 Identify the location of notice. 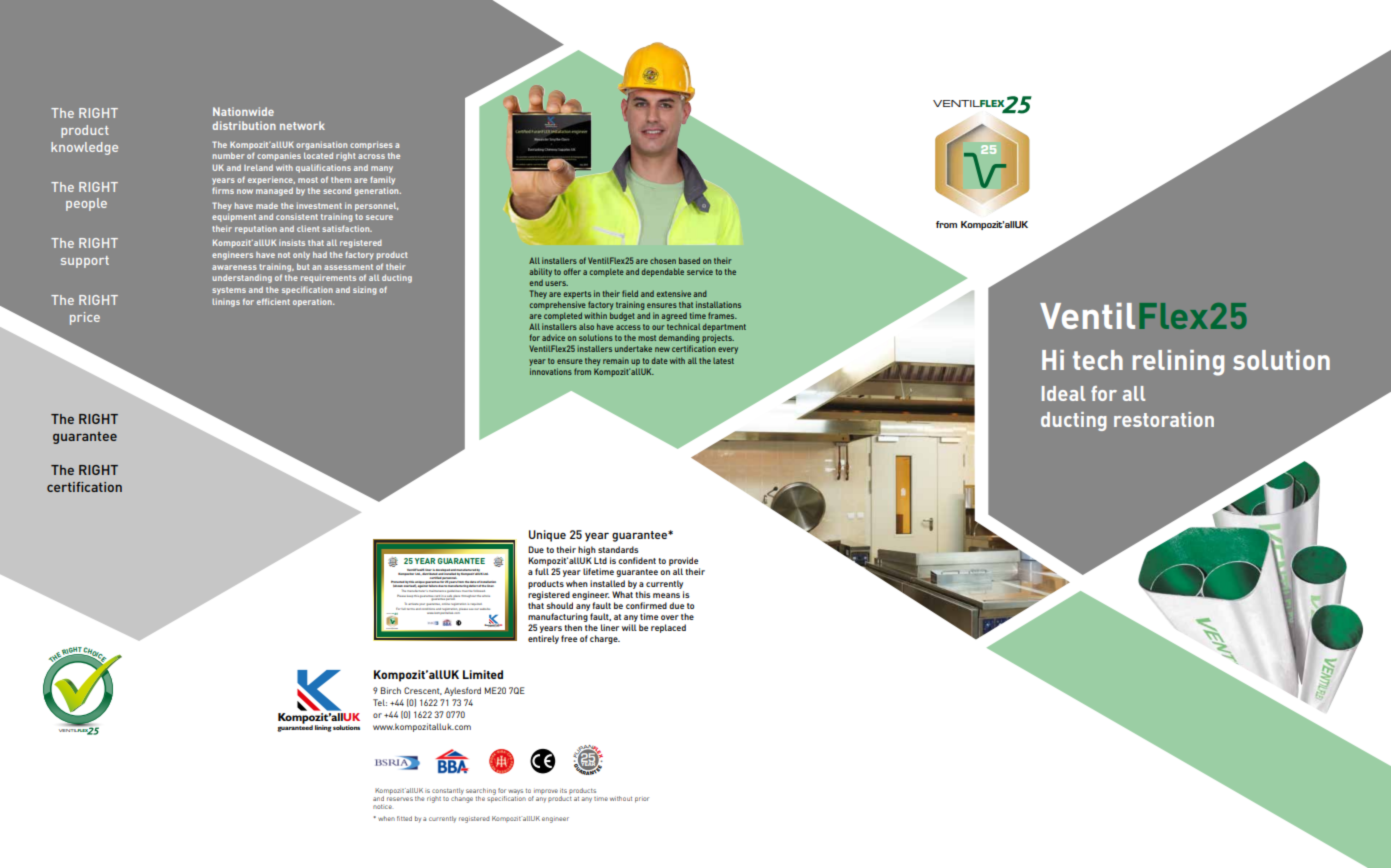
(382, 807).
